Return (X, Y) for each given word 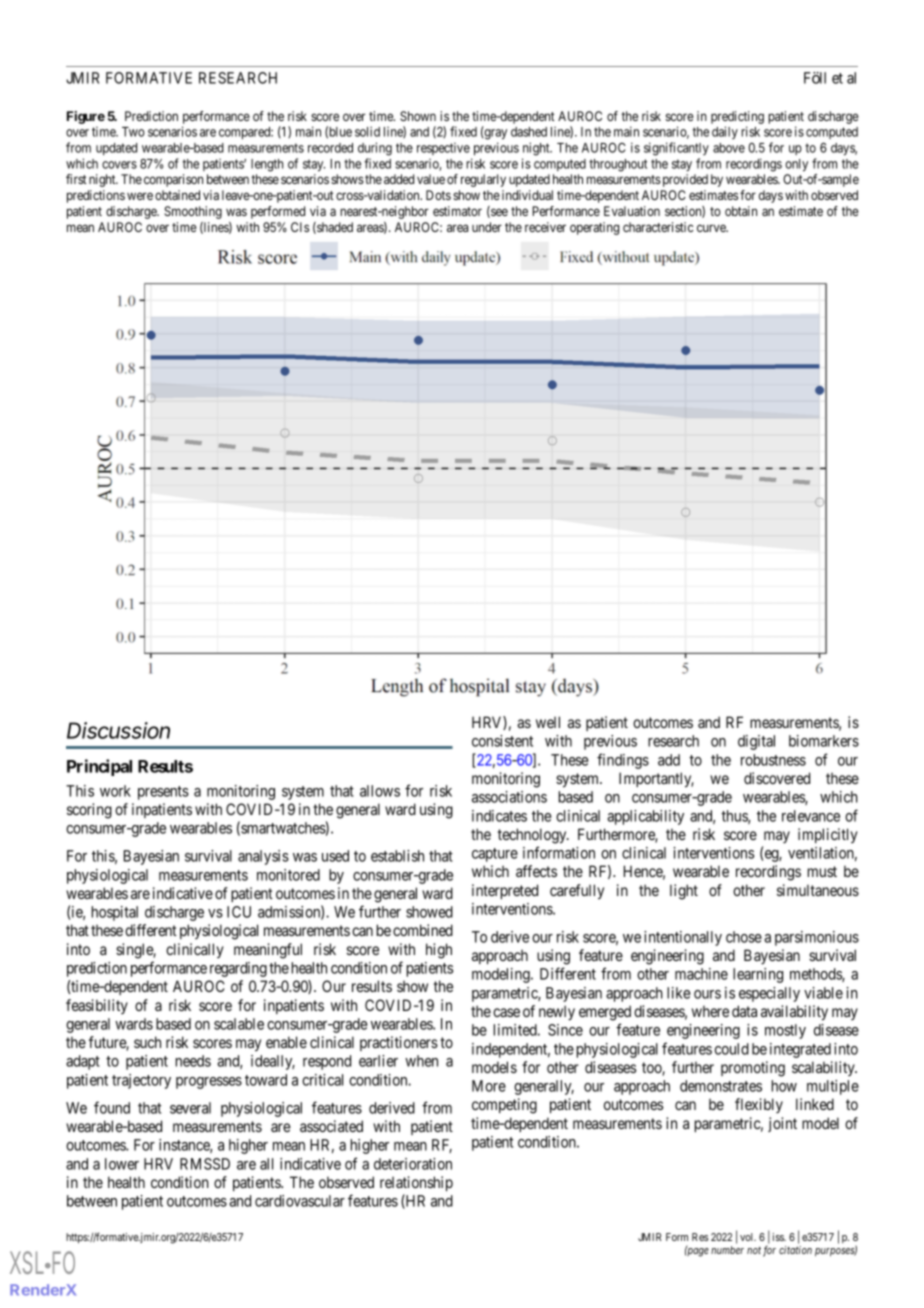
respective (443, 148)
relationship (416, 1183)
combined (423, 930)
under (487, 227)
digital (756, 742)
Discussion (118, 730)
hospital (115, 913)
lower (122, 1164)
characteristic (658, 227)
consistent (502, 741)
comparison (173, 180)
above (729, 148)
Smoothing (193, 212)
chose (744, 937)
